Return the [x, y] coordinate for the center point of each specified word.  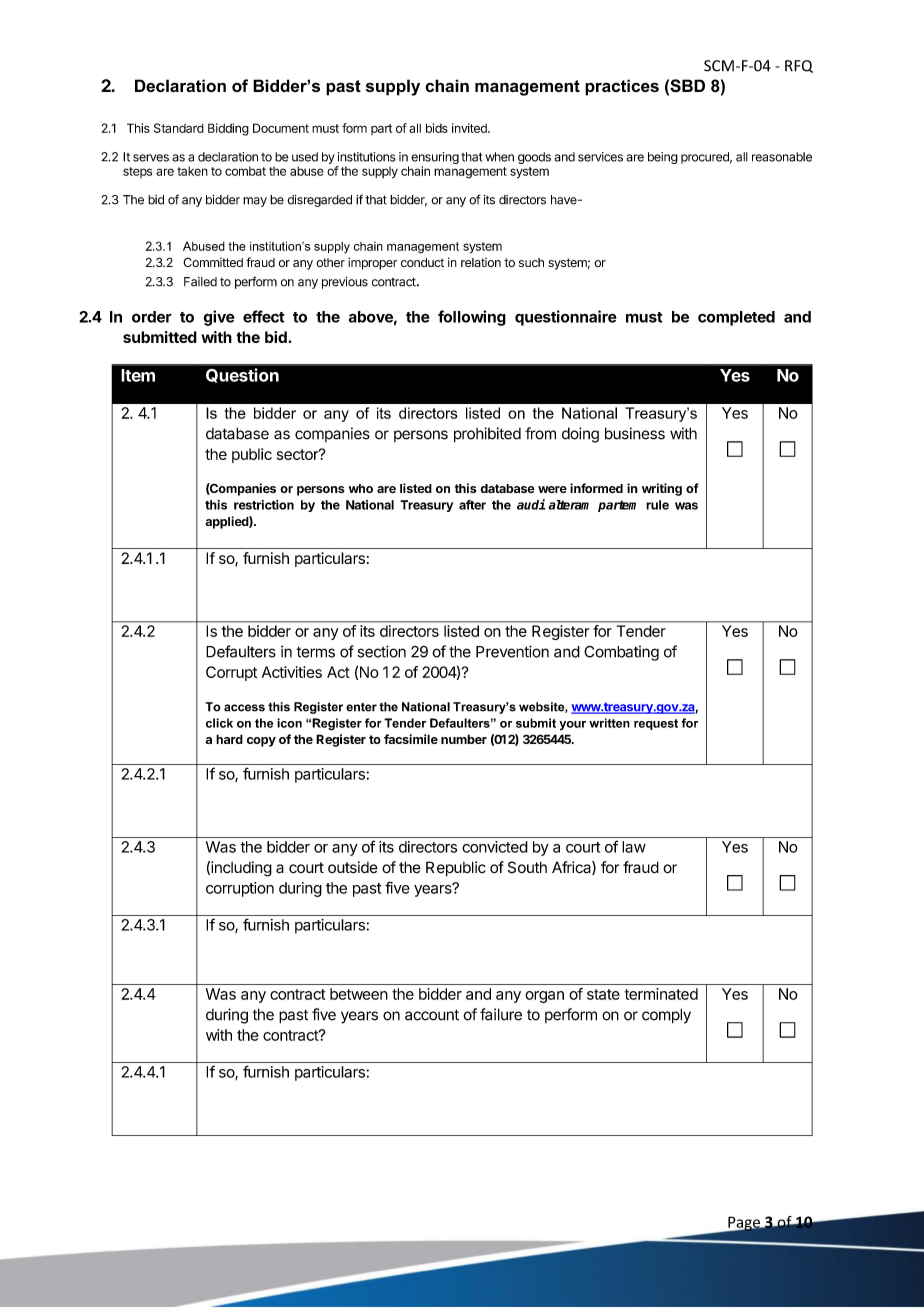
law [634, 847]
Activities [292, 672]
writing [662, 489]
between [359, 994]
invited [470, 128]
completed [736, 318]
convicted [495, 847]
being [663, 158]
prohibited [487, 435]
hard [229, 739]
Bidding [228, 129]
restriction [264, 505]
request [656, 724]
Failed [200, 282]
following [472, 318]
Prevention [512, 651]
